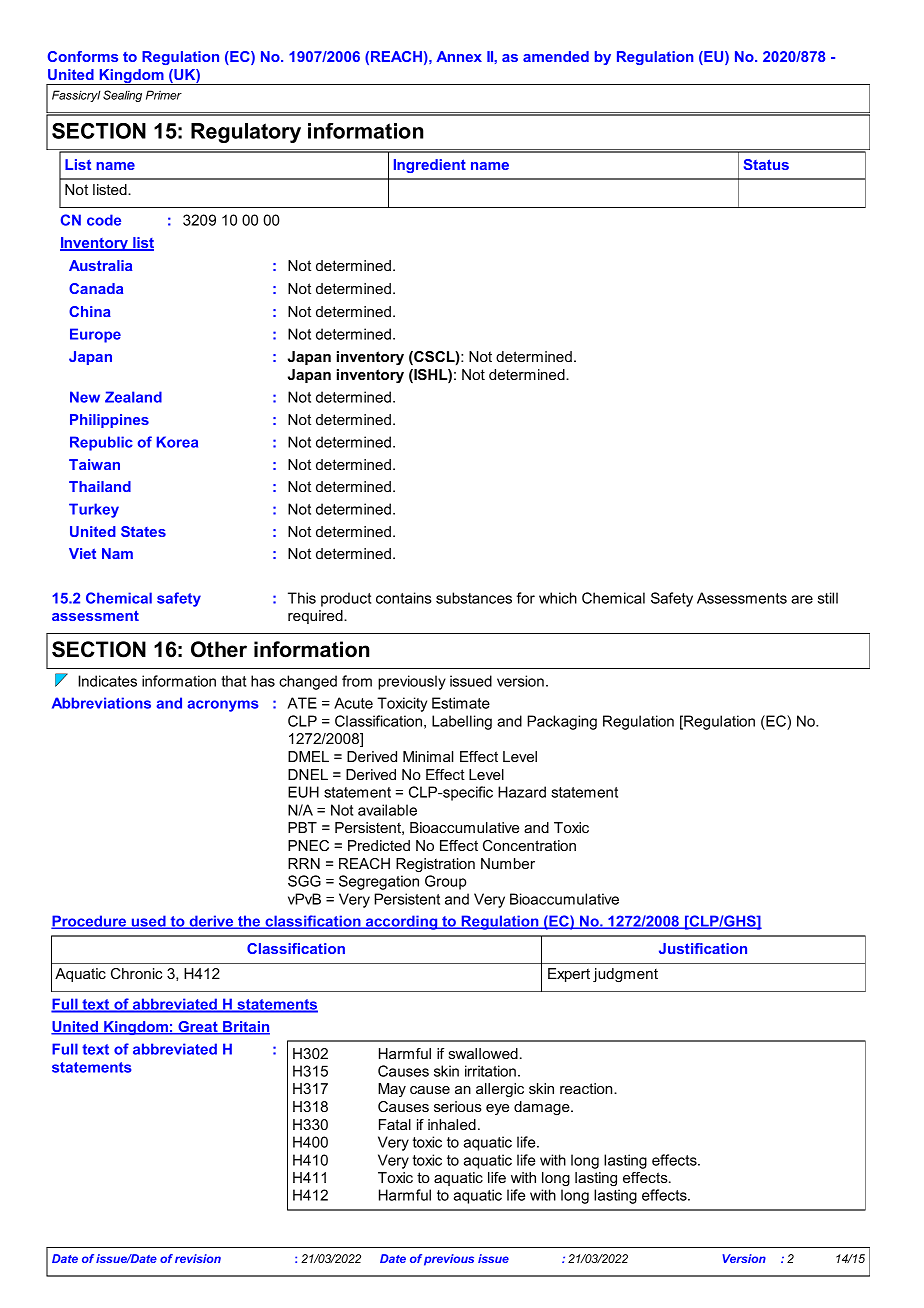 The image size is (924, 1308). Describe the element at coordinates (177, 442) in the screenshot. I see `Korea` at that location.
